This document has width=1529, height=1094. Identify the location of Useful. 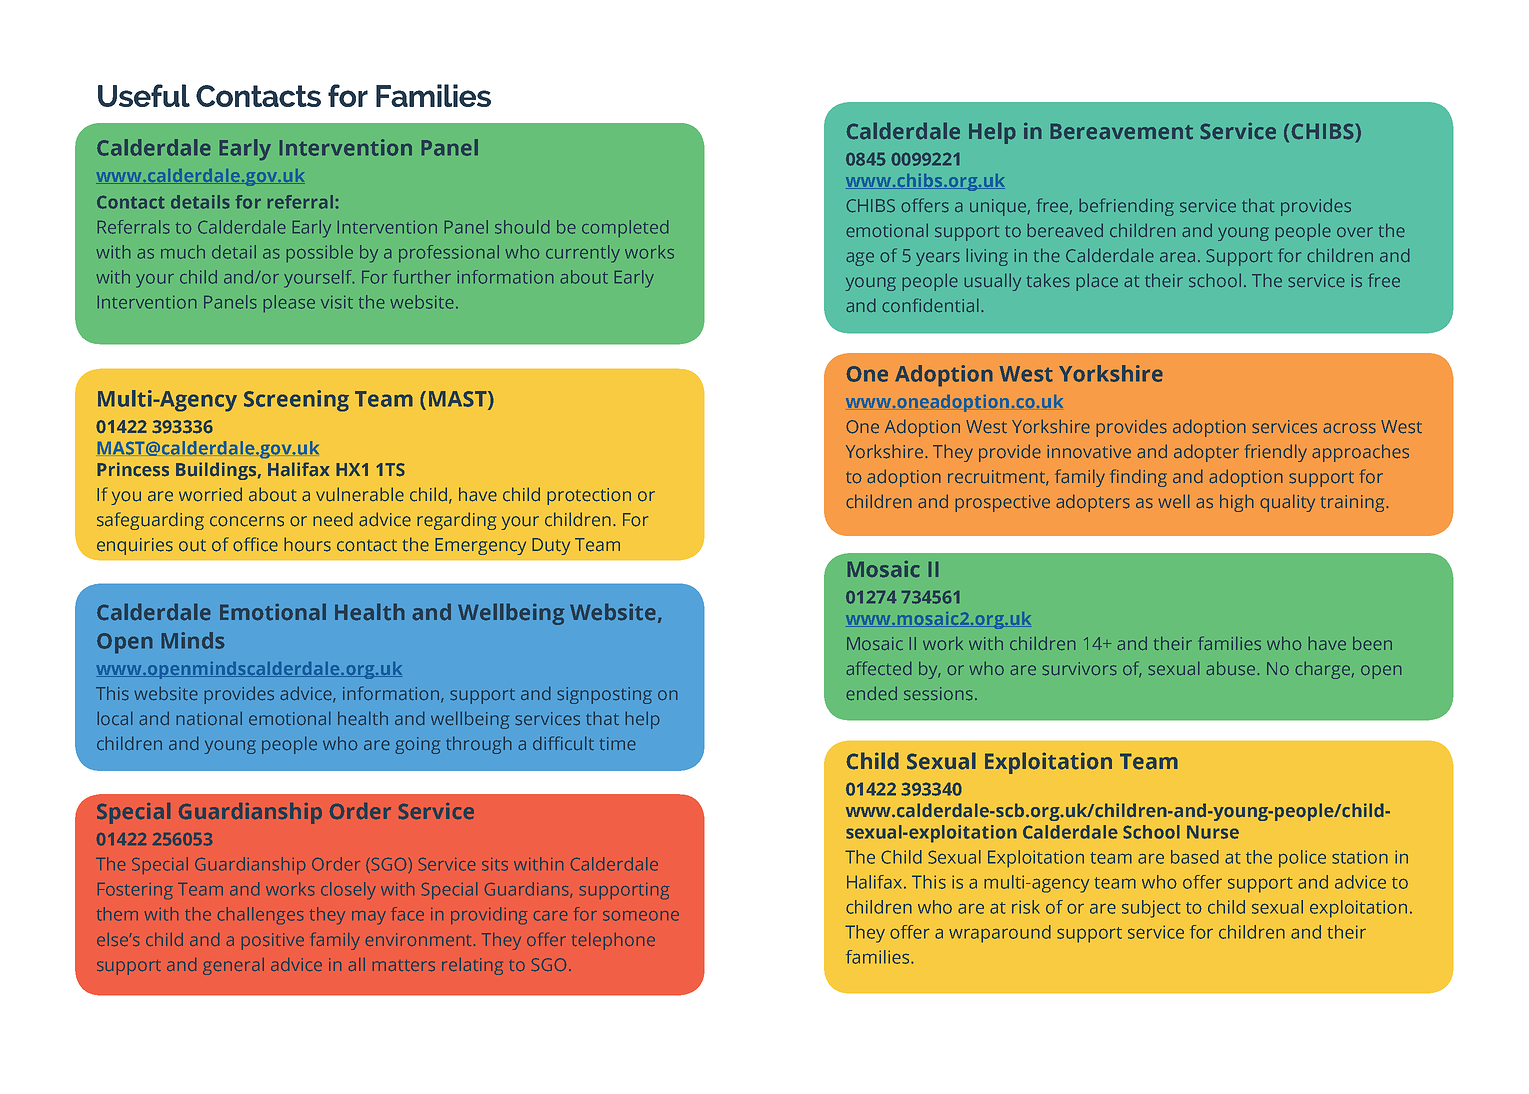
(144, 95).
